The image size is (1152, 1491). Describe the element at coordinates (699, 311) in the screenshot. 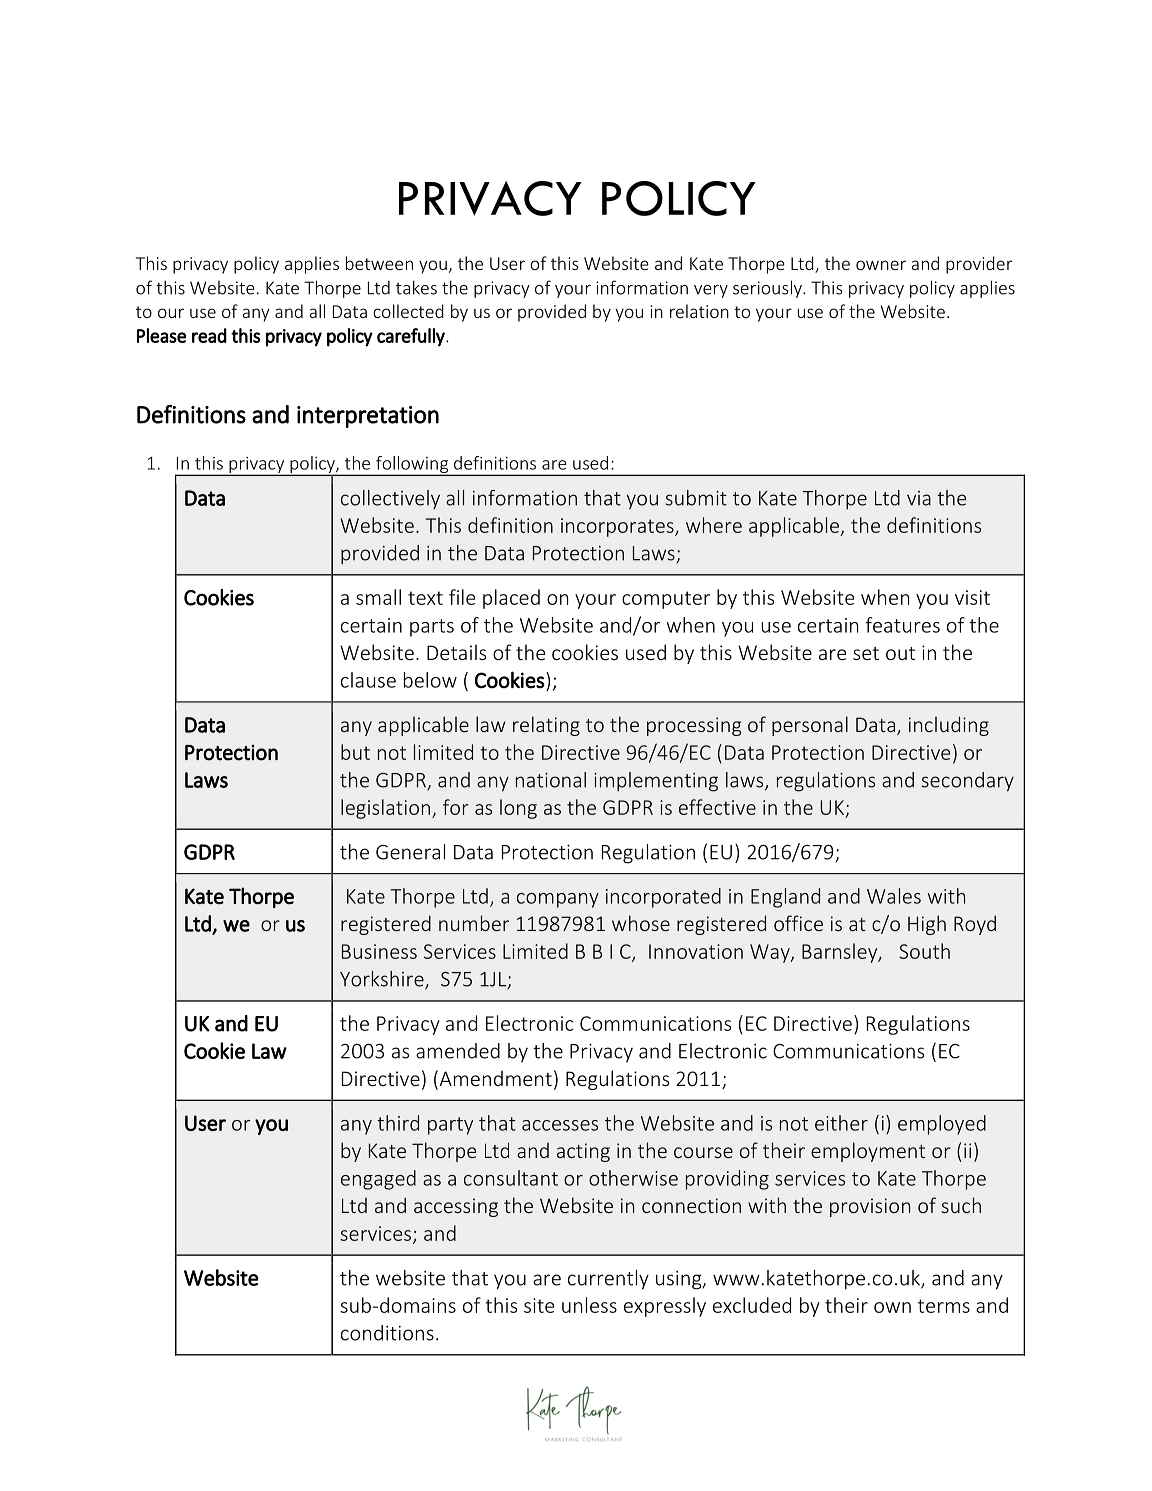

I see `relation` at that location.
